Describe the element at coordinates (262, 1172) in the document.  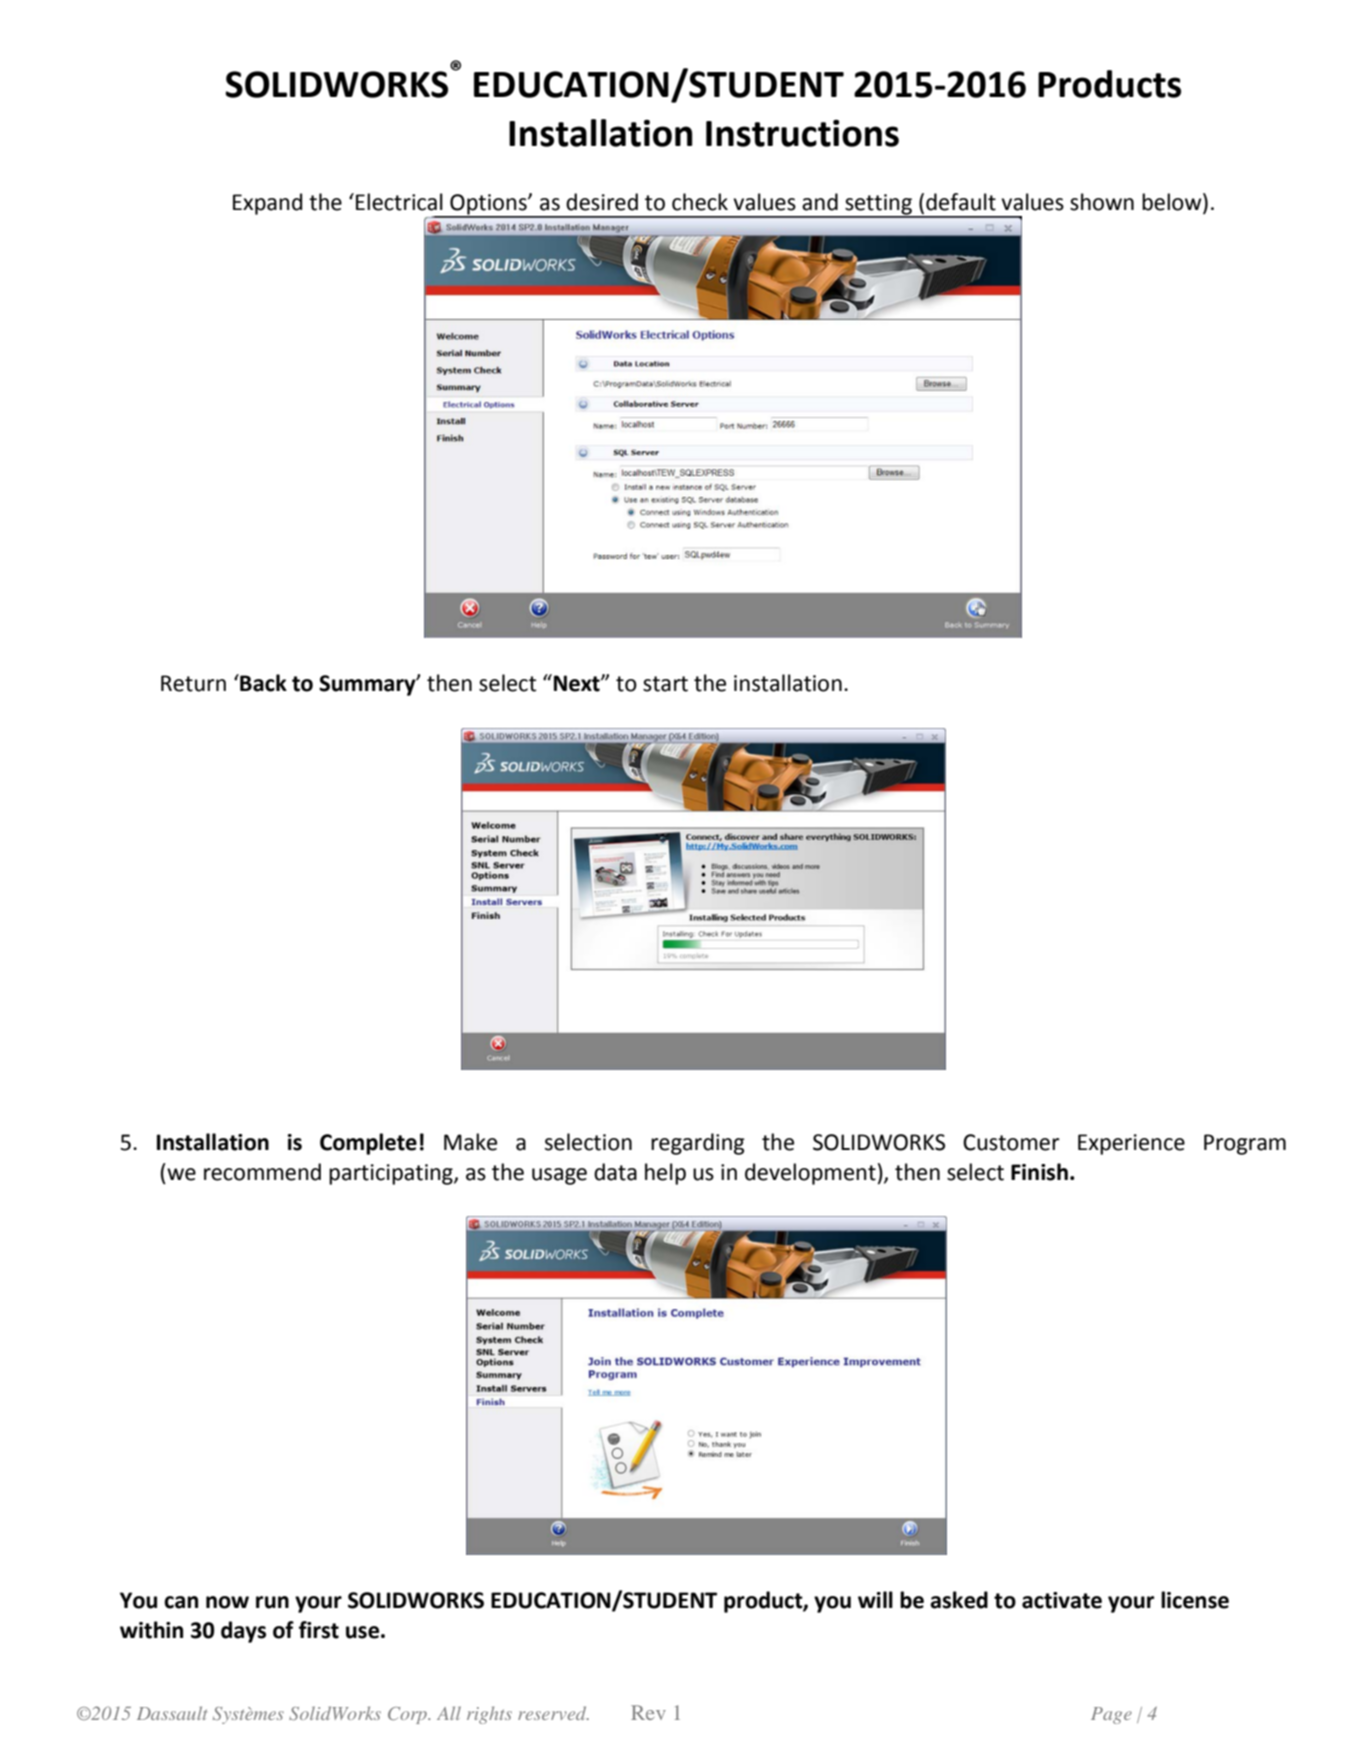
I see `recommend` at that location.
